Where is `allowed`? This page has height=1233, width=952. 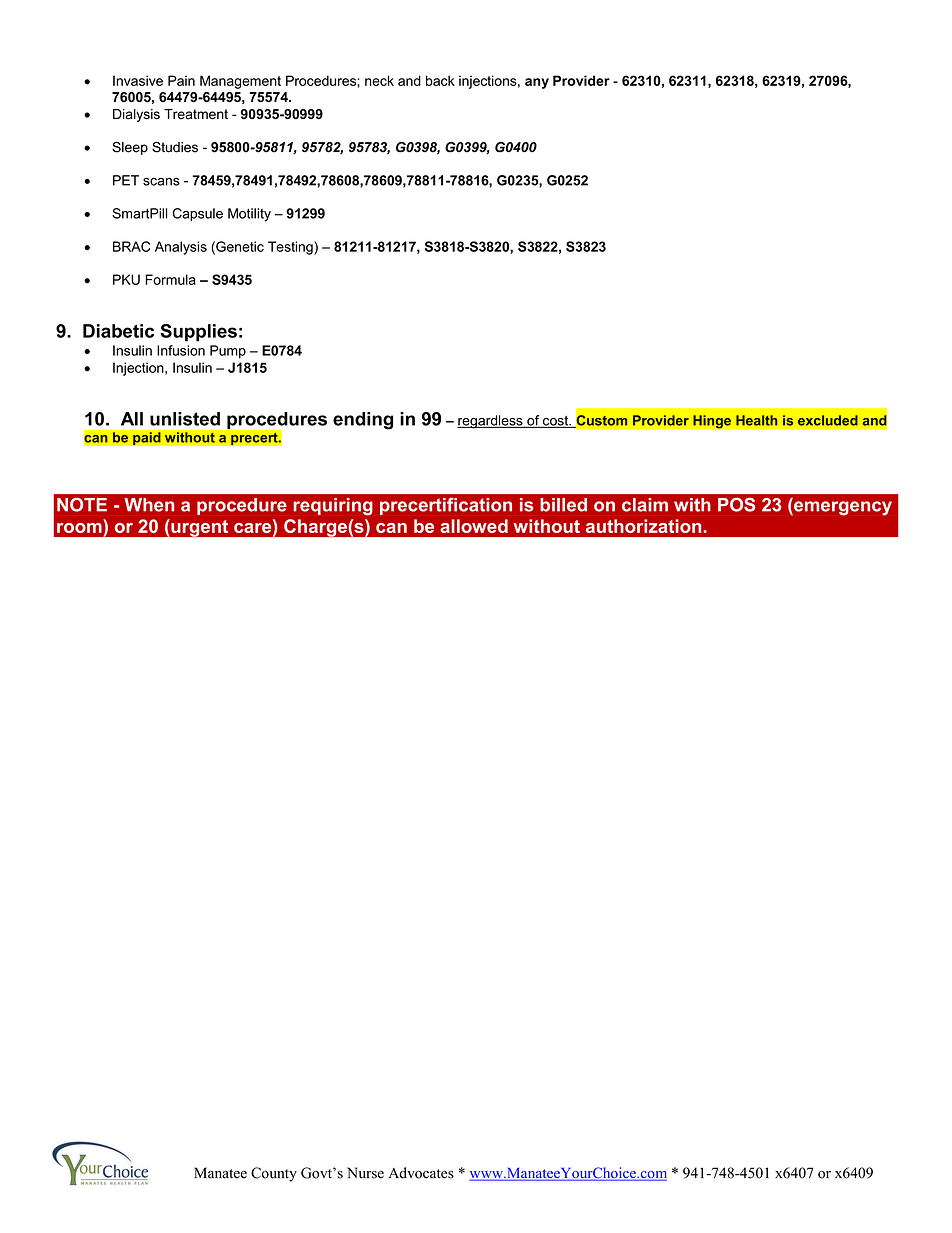
allowed is located at coordinates (474, 526).
